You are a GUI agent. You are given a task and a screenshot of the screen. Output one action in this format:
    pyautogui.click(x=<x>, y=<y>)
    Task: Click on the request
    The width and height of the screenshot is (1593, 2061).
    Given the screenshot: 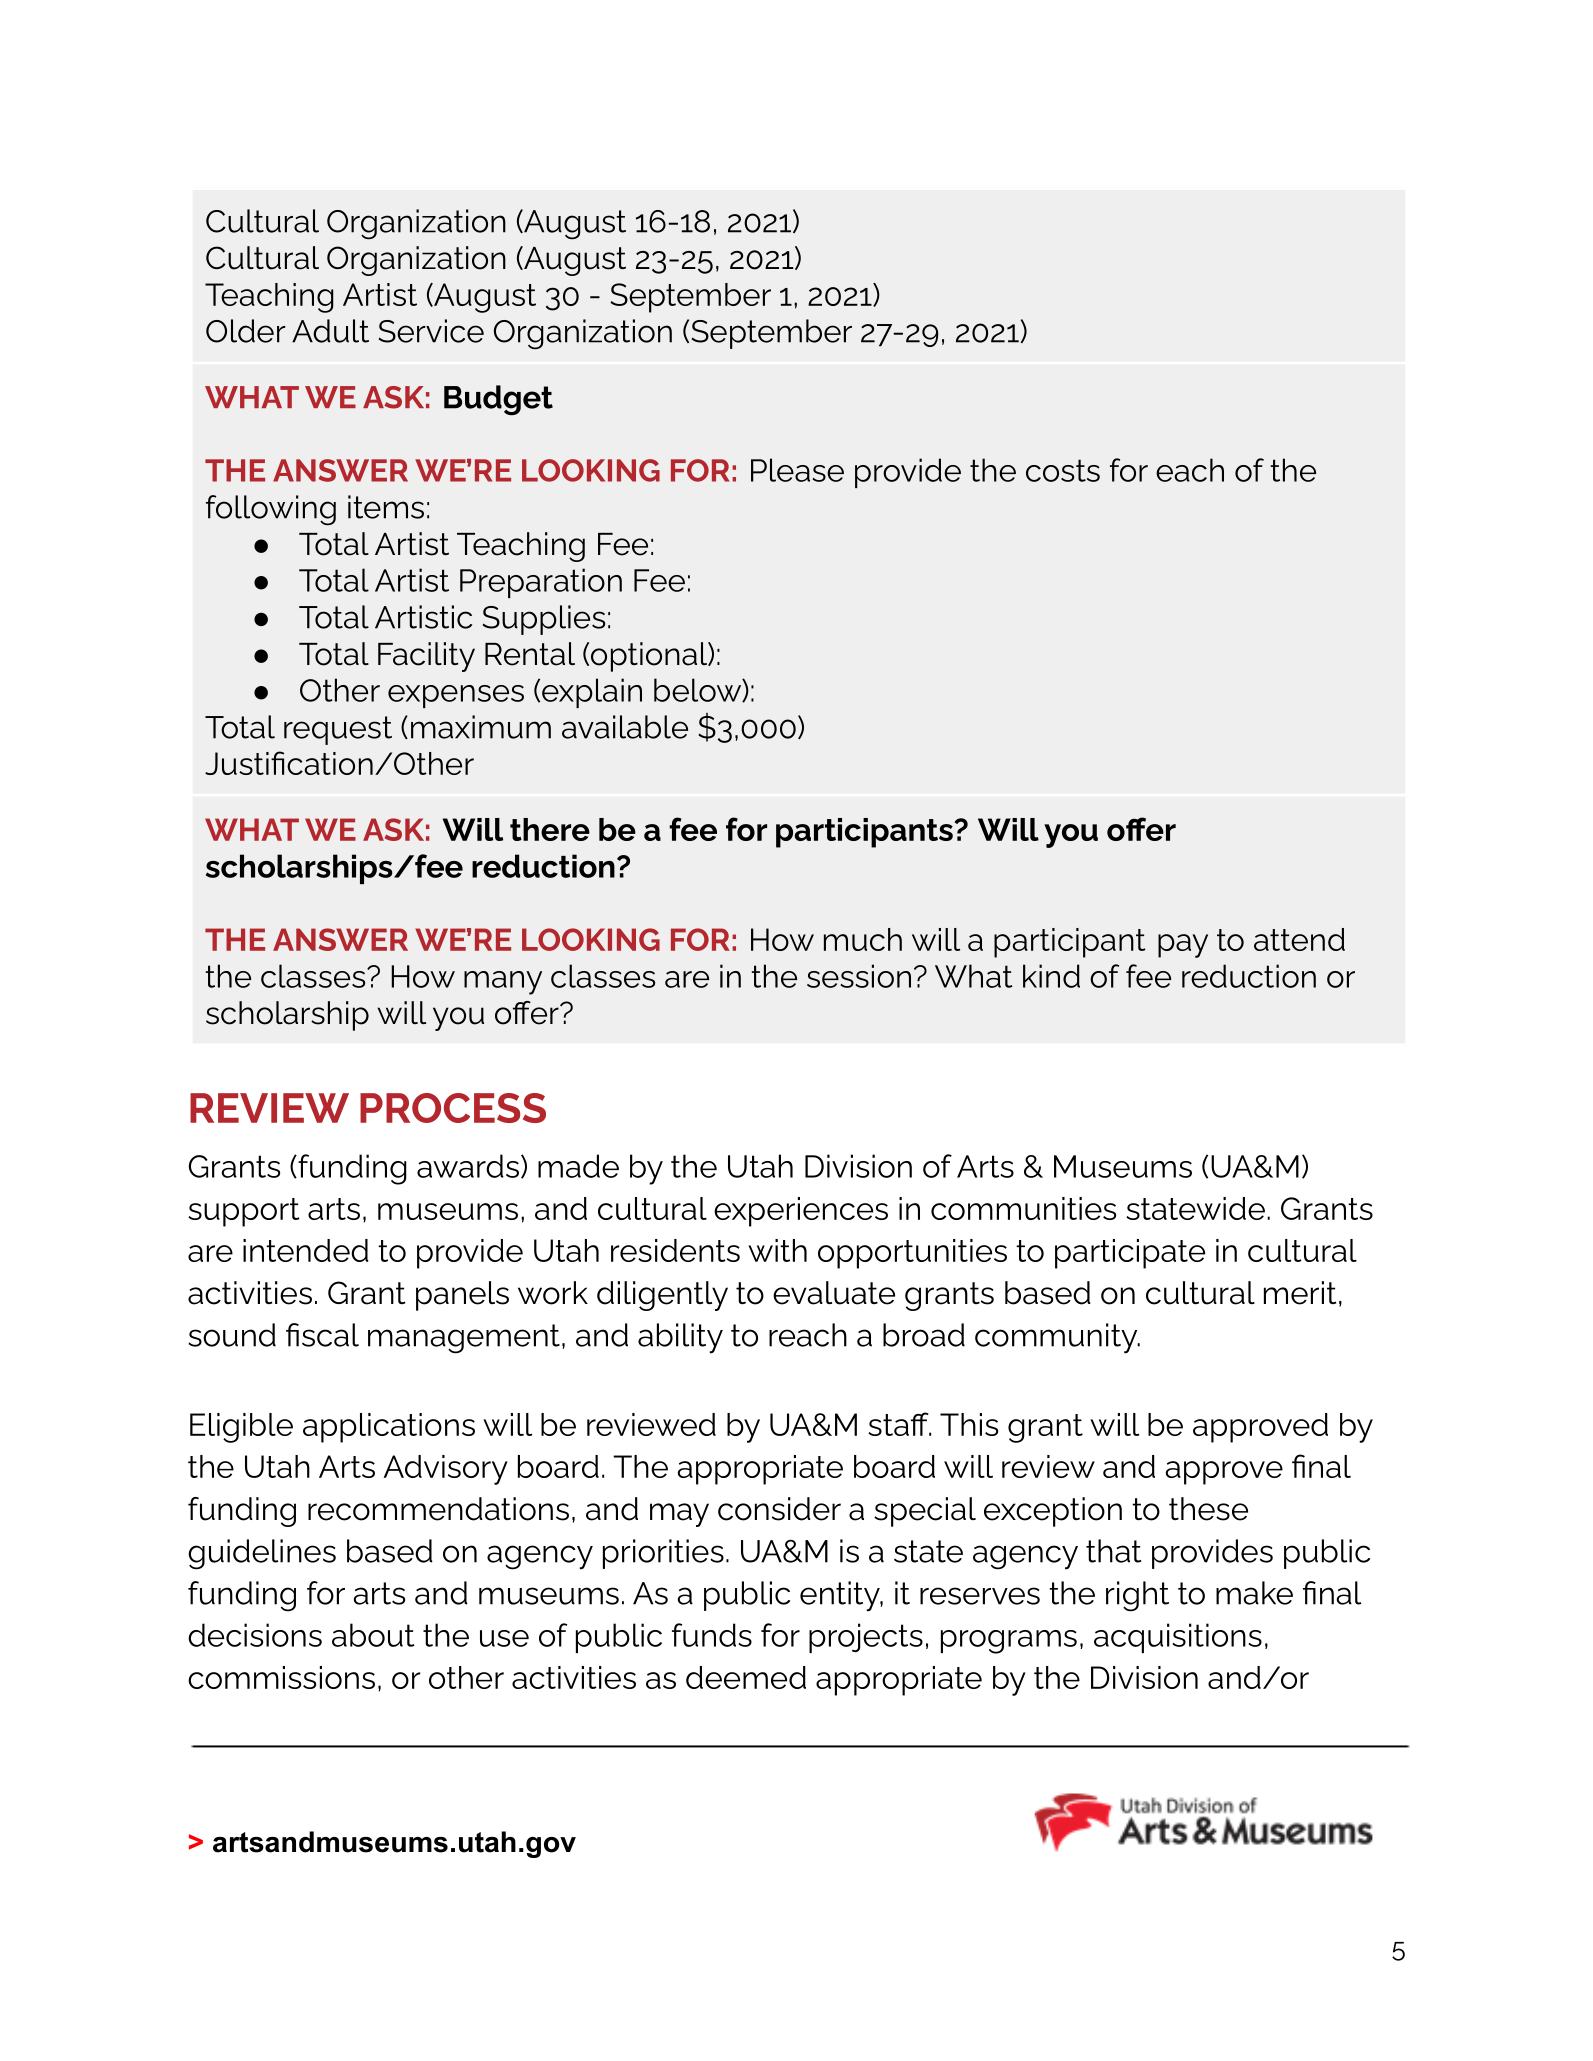 What is the action you would take?
    pyautogui.click(x=338, y=730)
